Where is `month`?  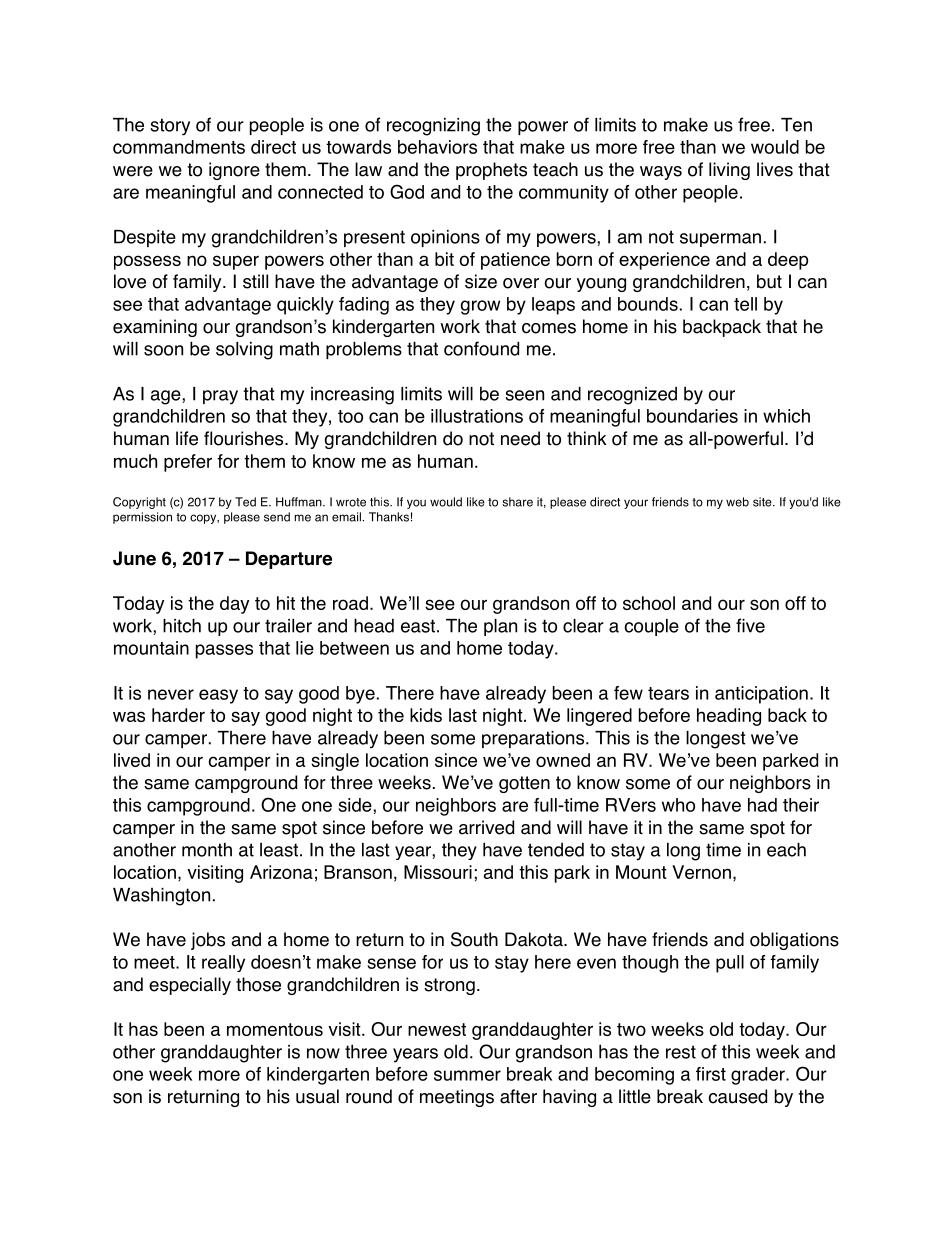
month is located at coordinates (207, 849).
